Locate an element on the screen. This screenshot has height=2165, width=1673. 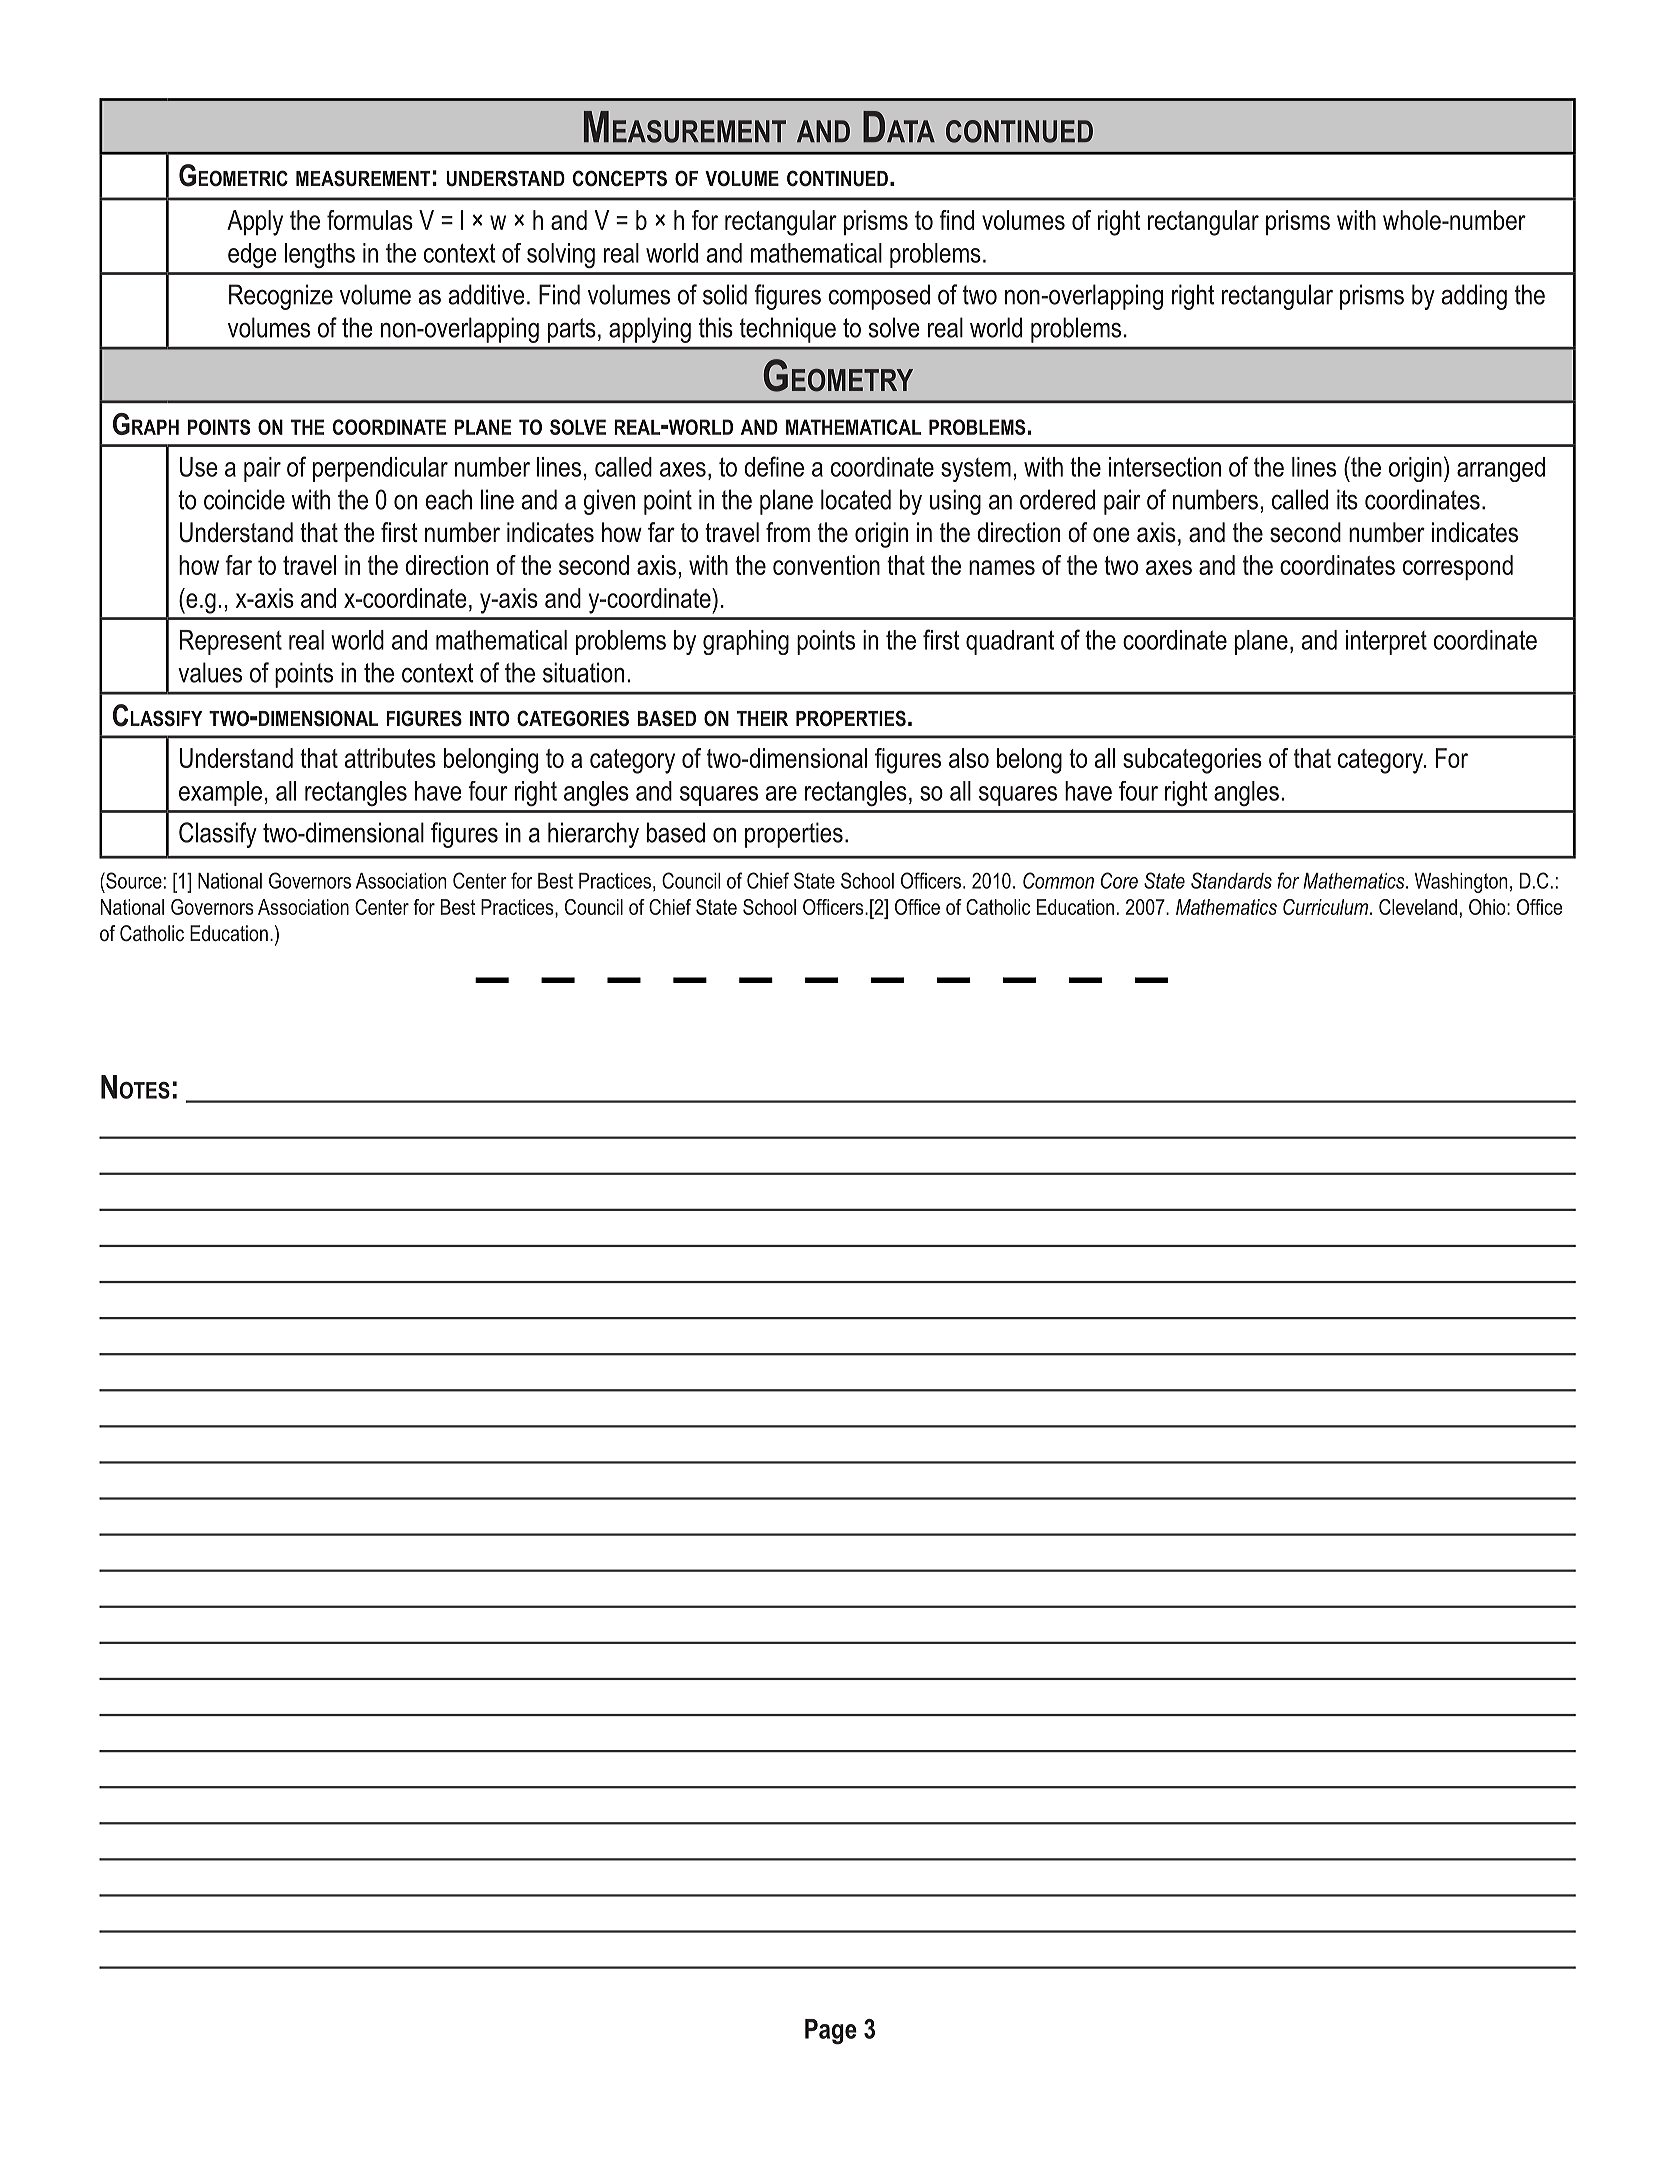
Standards is located at coordinates (1231, 880).
